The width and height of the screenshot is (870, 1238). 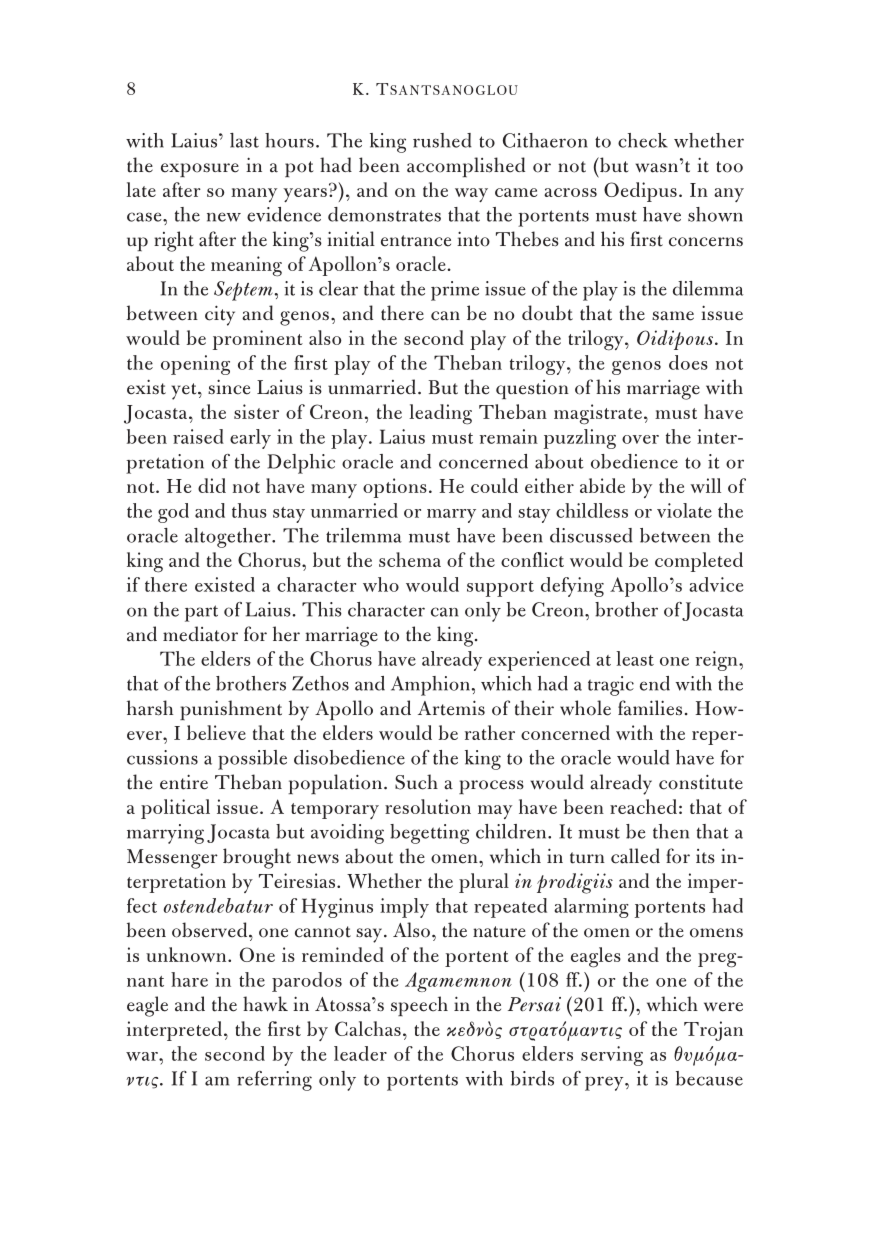 What do you see at coordinates (635, 658) in the screenshot?
I see `least` at bounding box center [635, 658].
